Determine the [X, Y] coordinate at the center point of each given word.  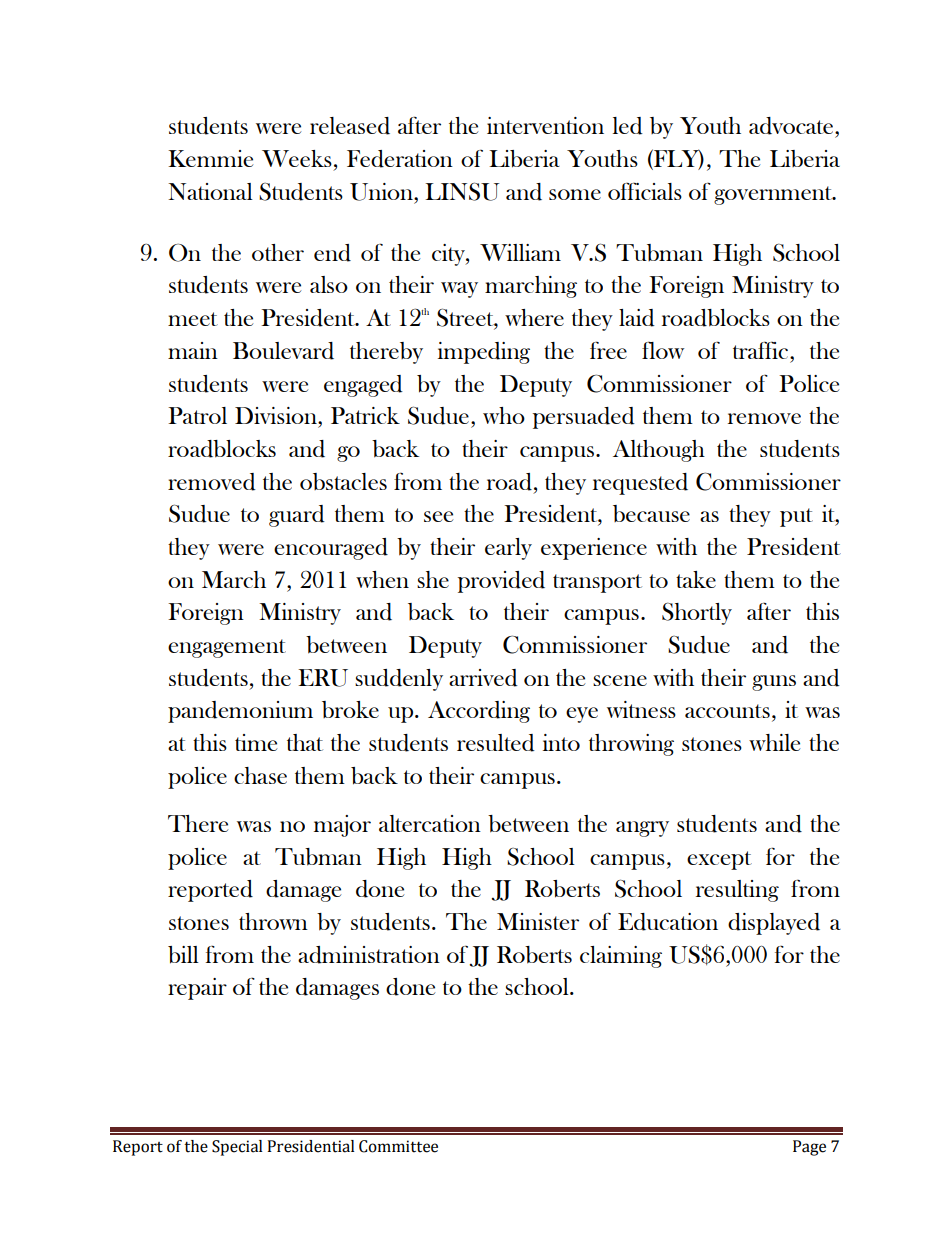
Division [277, 415]
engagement [227, 648]
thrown [273, 921]
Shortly [697, 613]
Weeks [297, 158]
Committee [398, 1146]
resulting [737, 891]
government [774, 195]
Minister [538, 921]
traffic [760, 350]
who [504, 415]
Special [237, 1148]
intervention [545, 125]
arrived [483, 678]
